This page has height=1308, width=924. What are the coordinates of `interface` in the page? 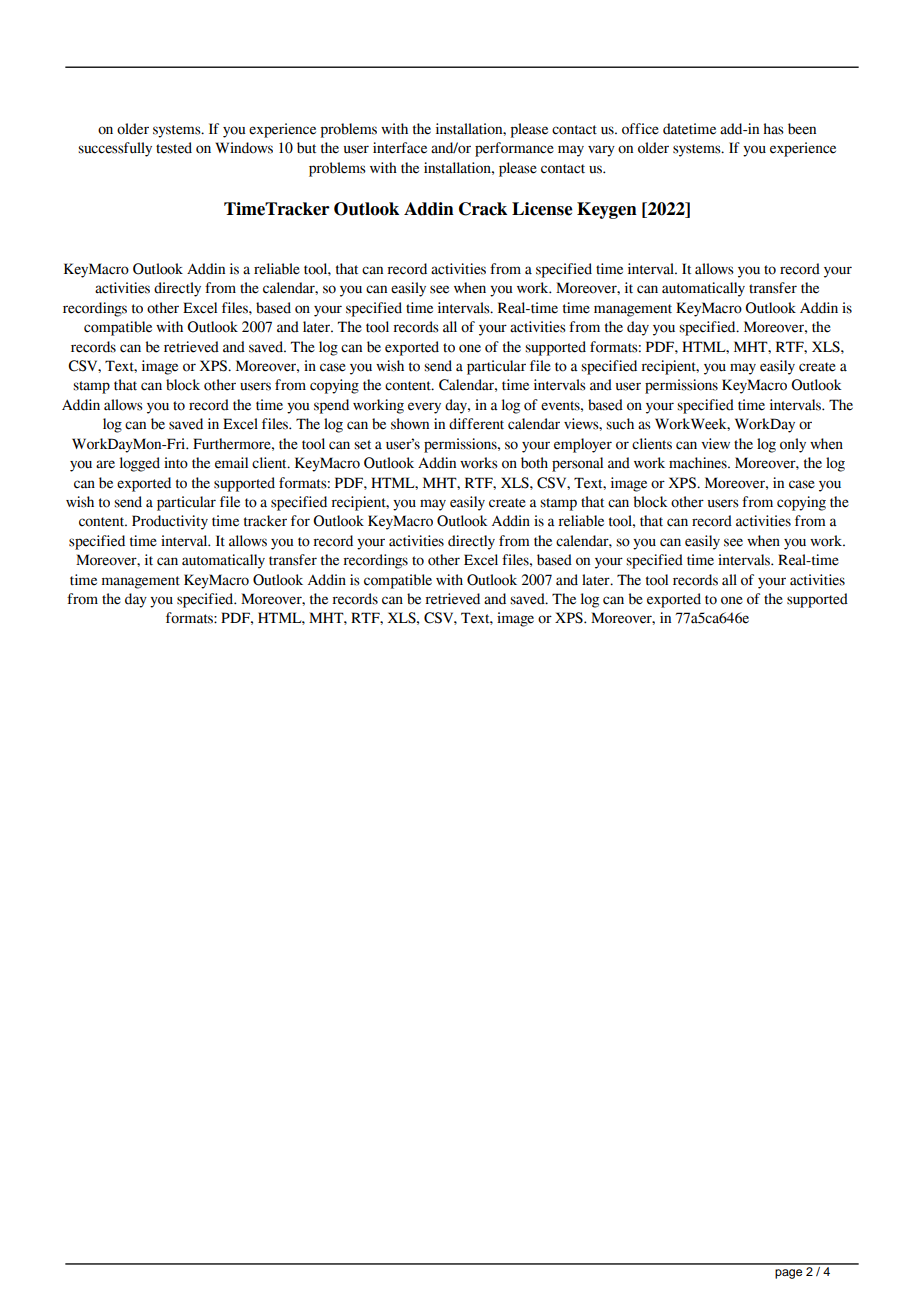 It's located at (400, 148).
